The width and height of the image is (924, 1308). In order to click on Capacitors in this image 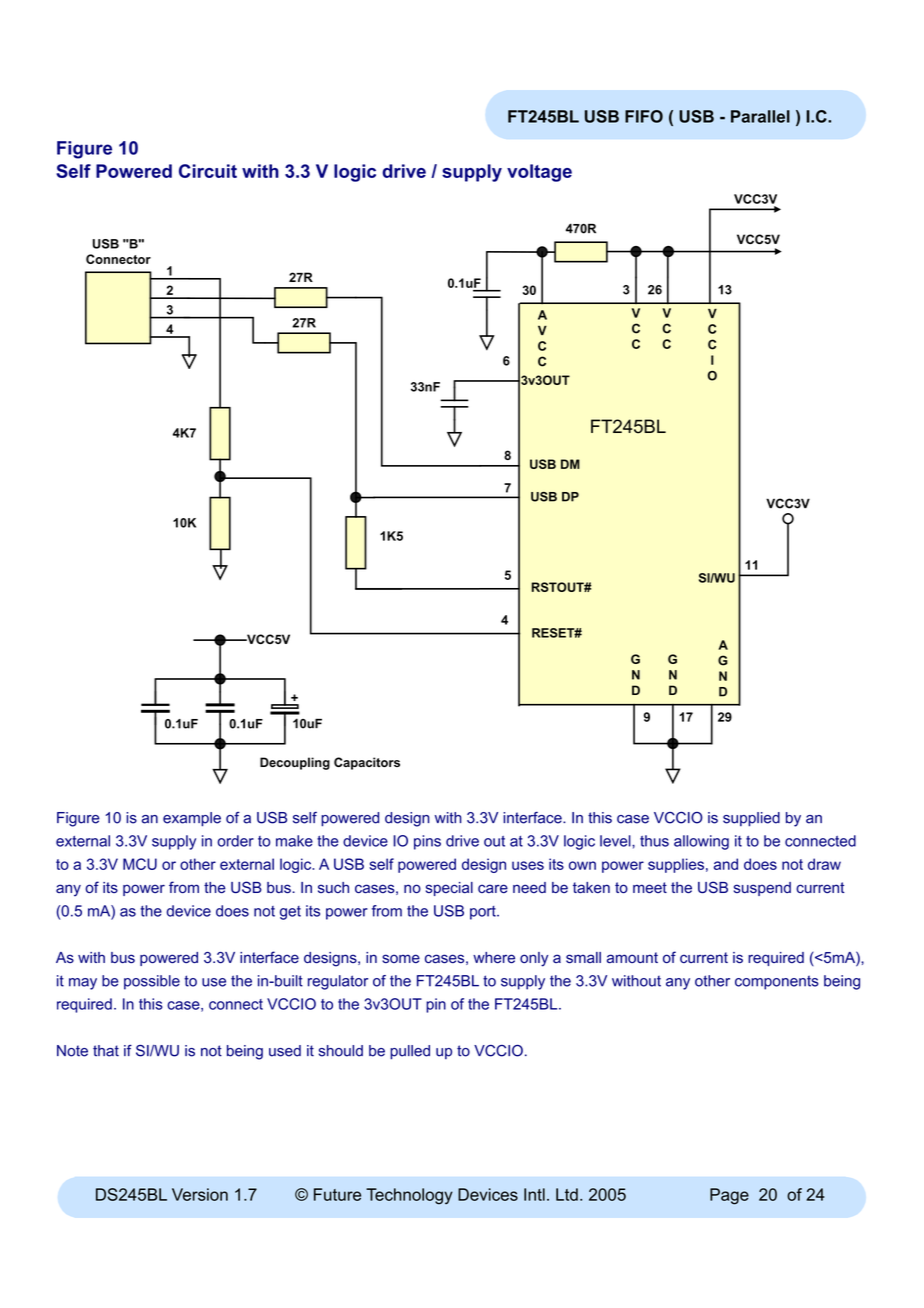, I will do `click(367, 763)`.
